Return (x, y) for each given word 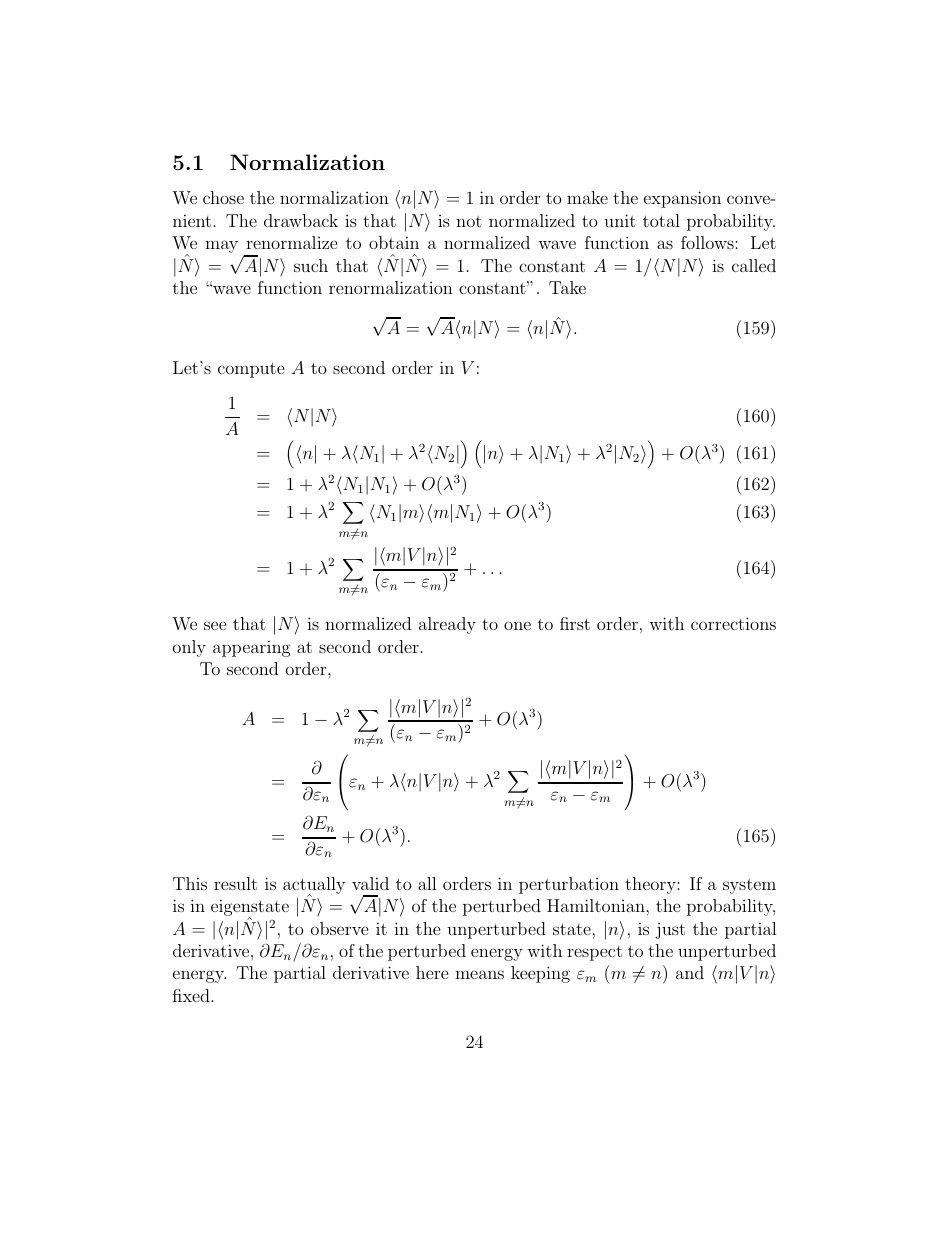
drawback (301, 220)
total (661, 220)
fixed (191, 995)
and (690, 972)
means (479, 974)
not (469, 221)
